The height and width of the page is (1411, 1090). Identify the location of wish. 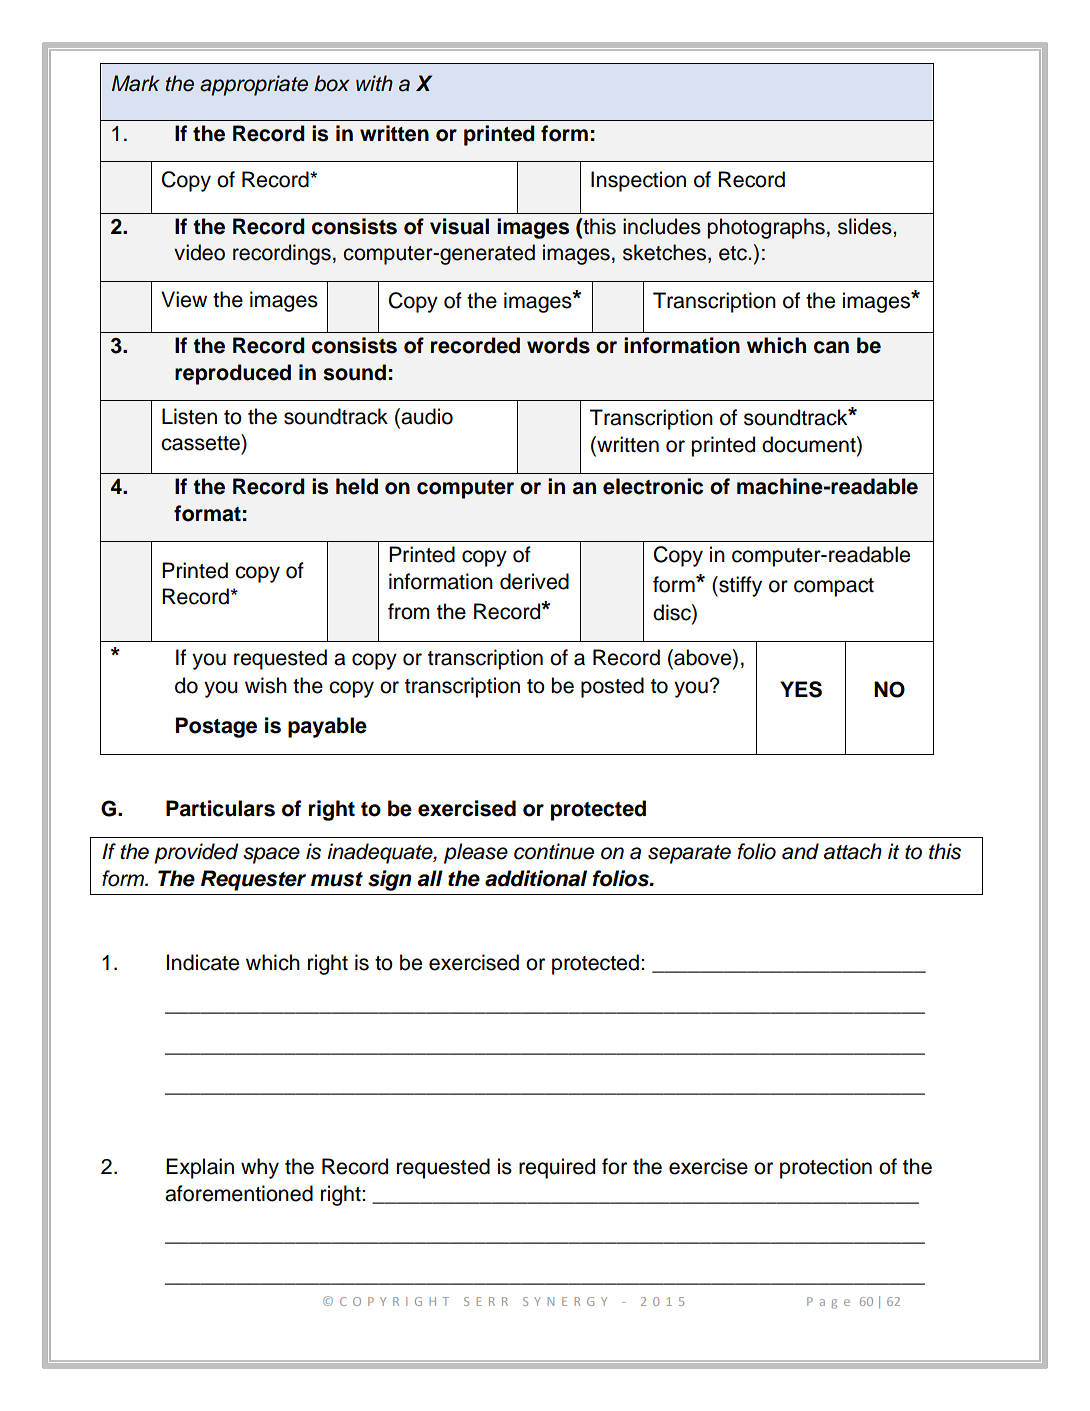
(266, 685).
